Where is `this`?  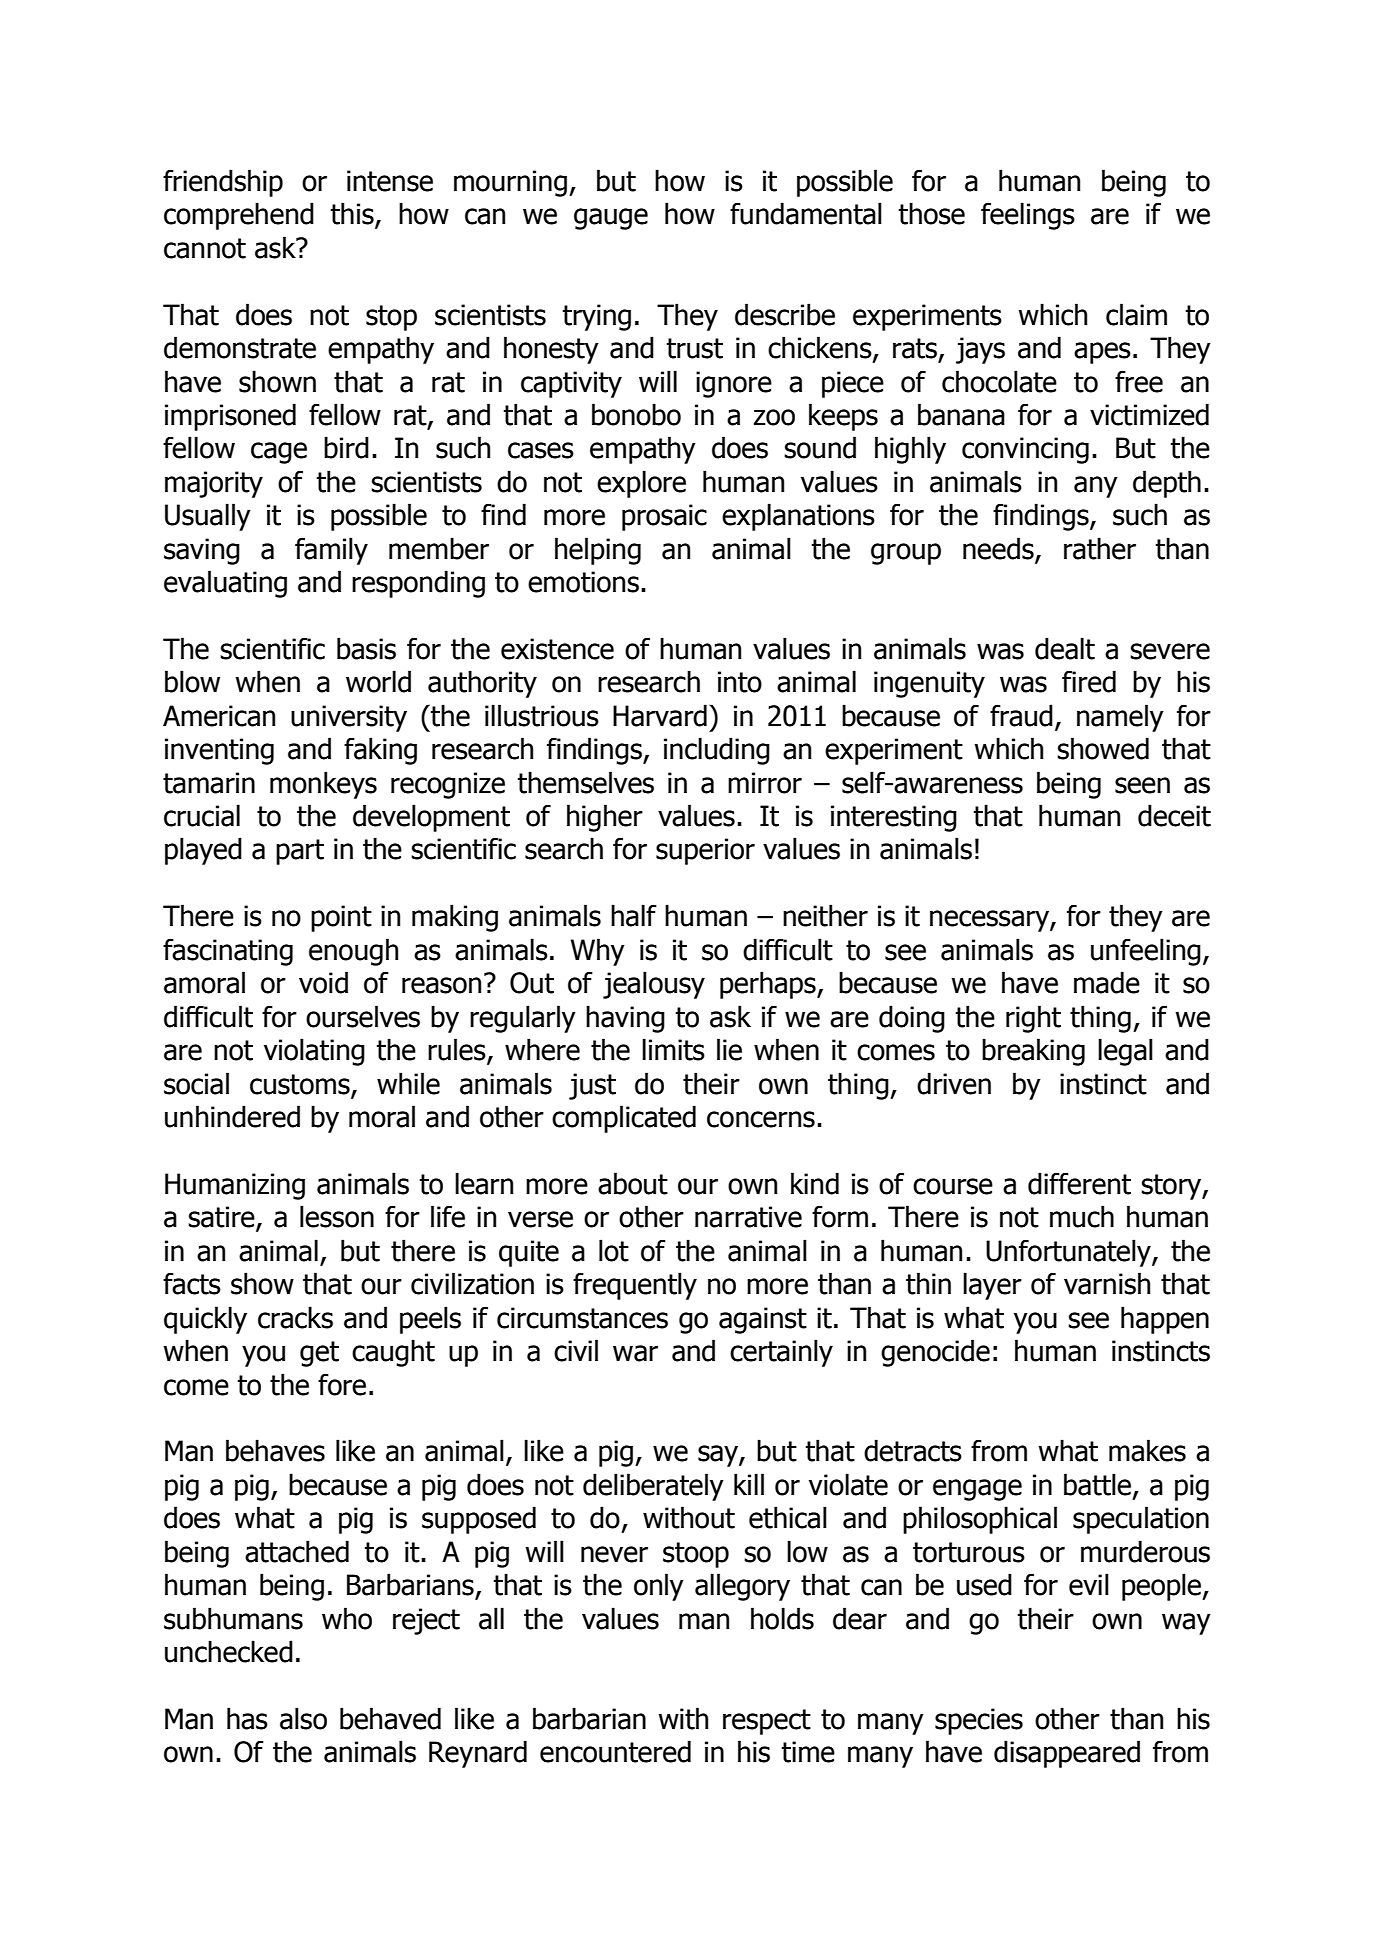 this is located at coordinates (353, 214).
